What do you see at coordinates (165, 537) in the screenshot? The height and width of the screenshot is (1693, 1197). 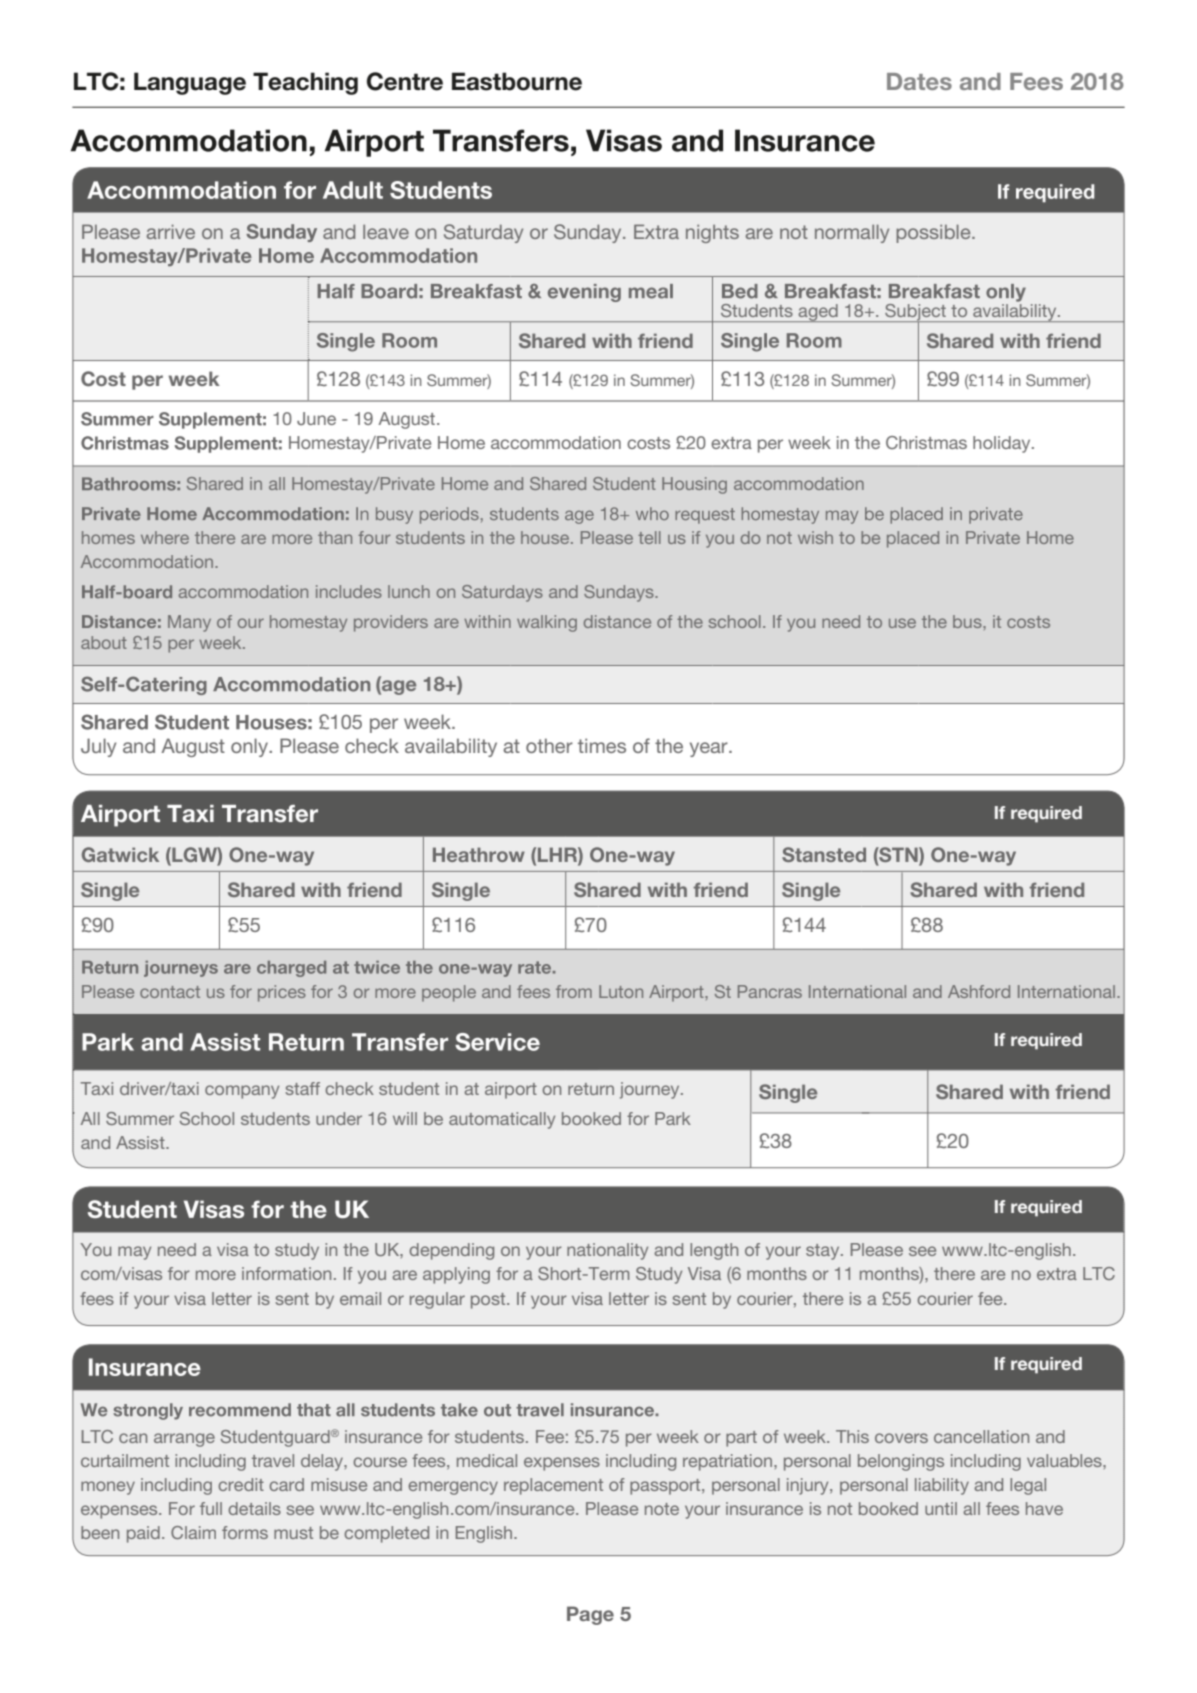 I see `where` at bounding box center [165, 537].
